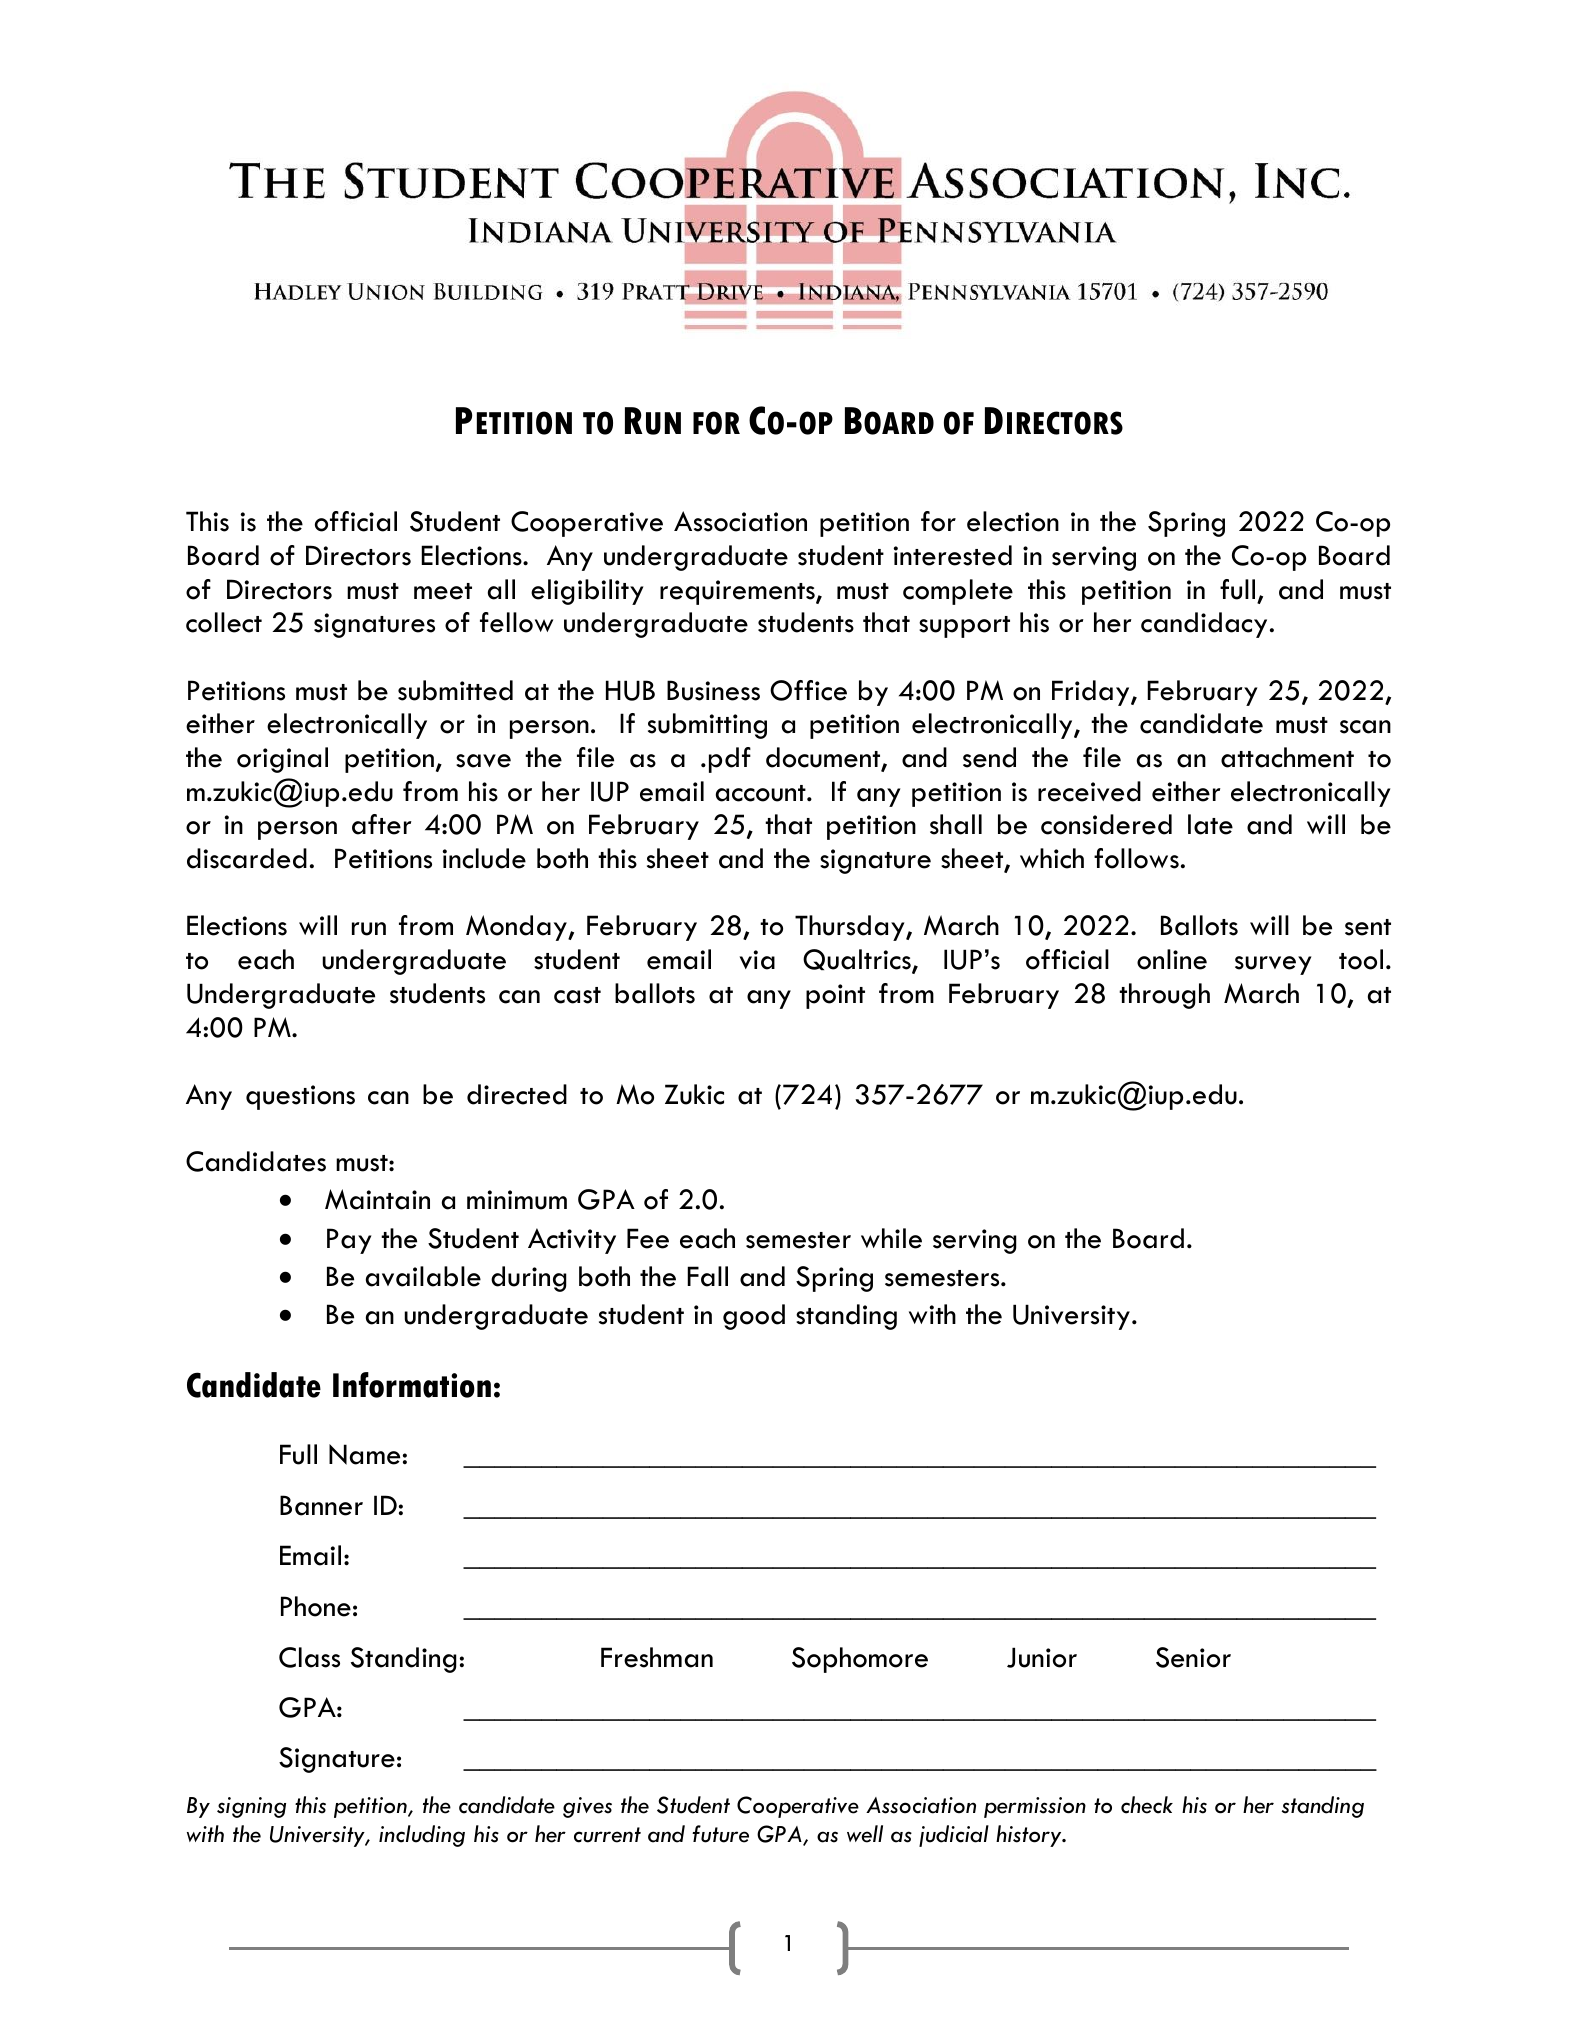  I want to click on requirements, so click(738, 592).
